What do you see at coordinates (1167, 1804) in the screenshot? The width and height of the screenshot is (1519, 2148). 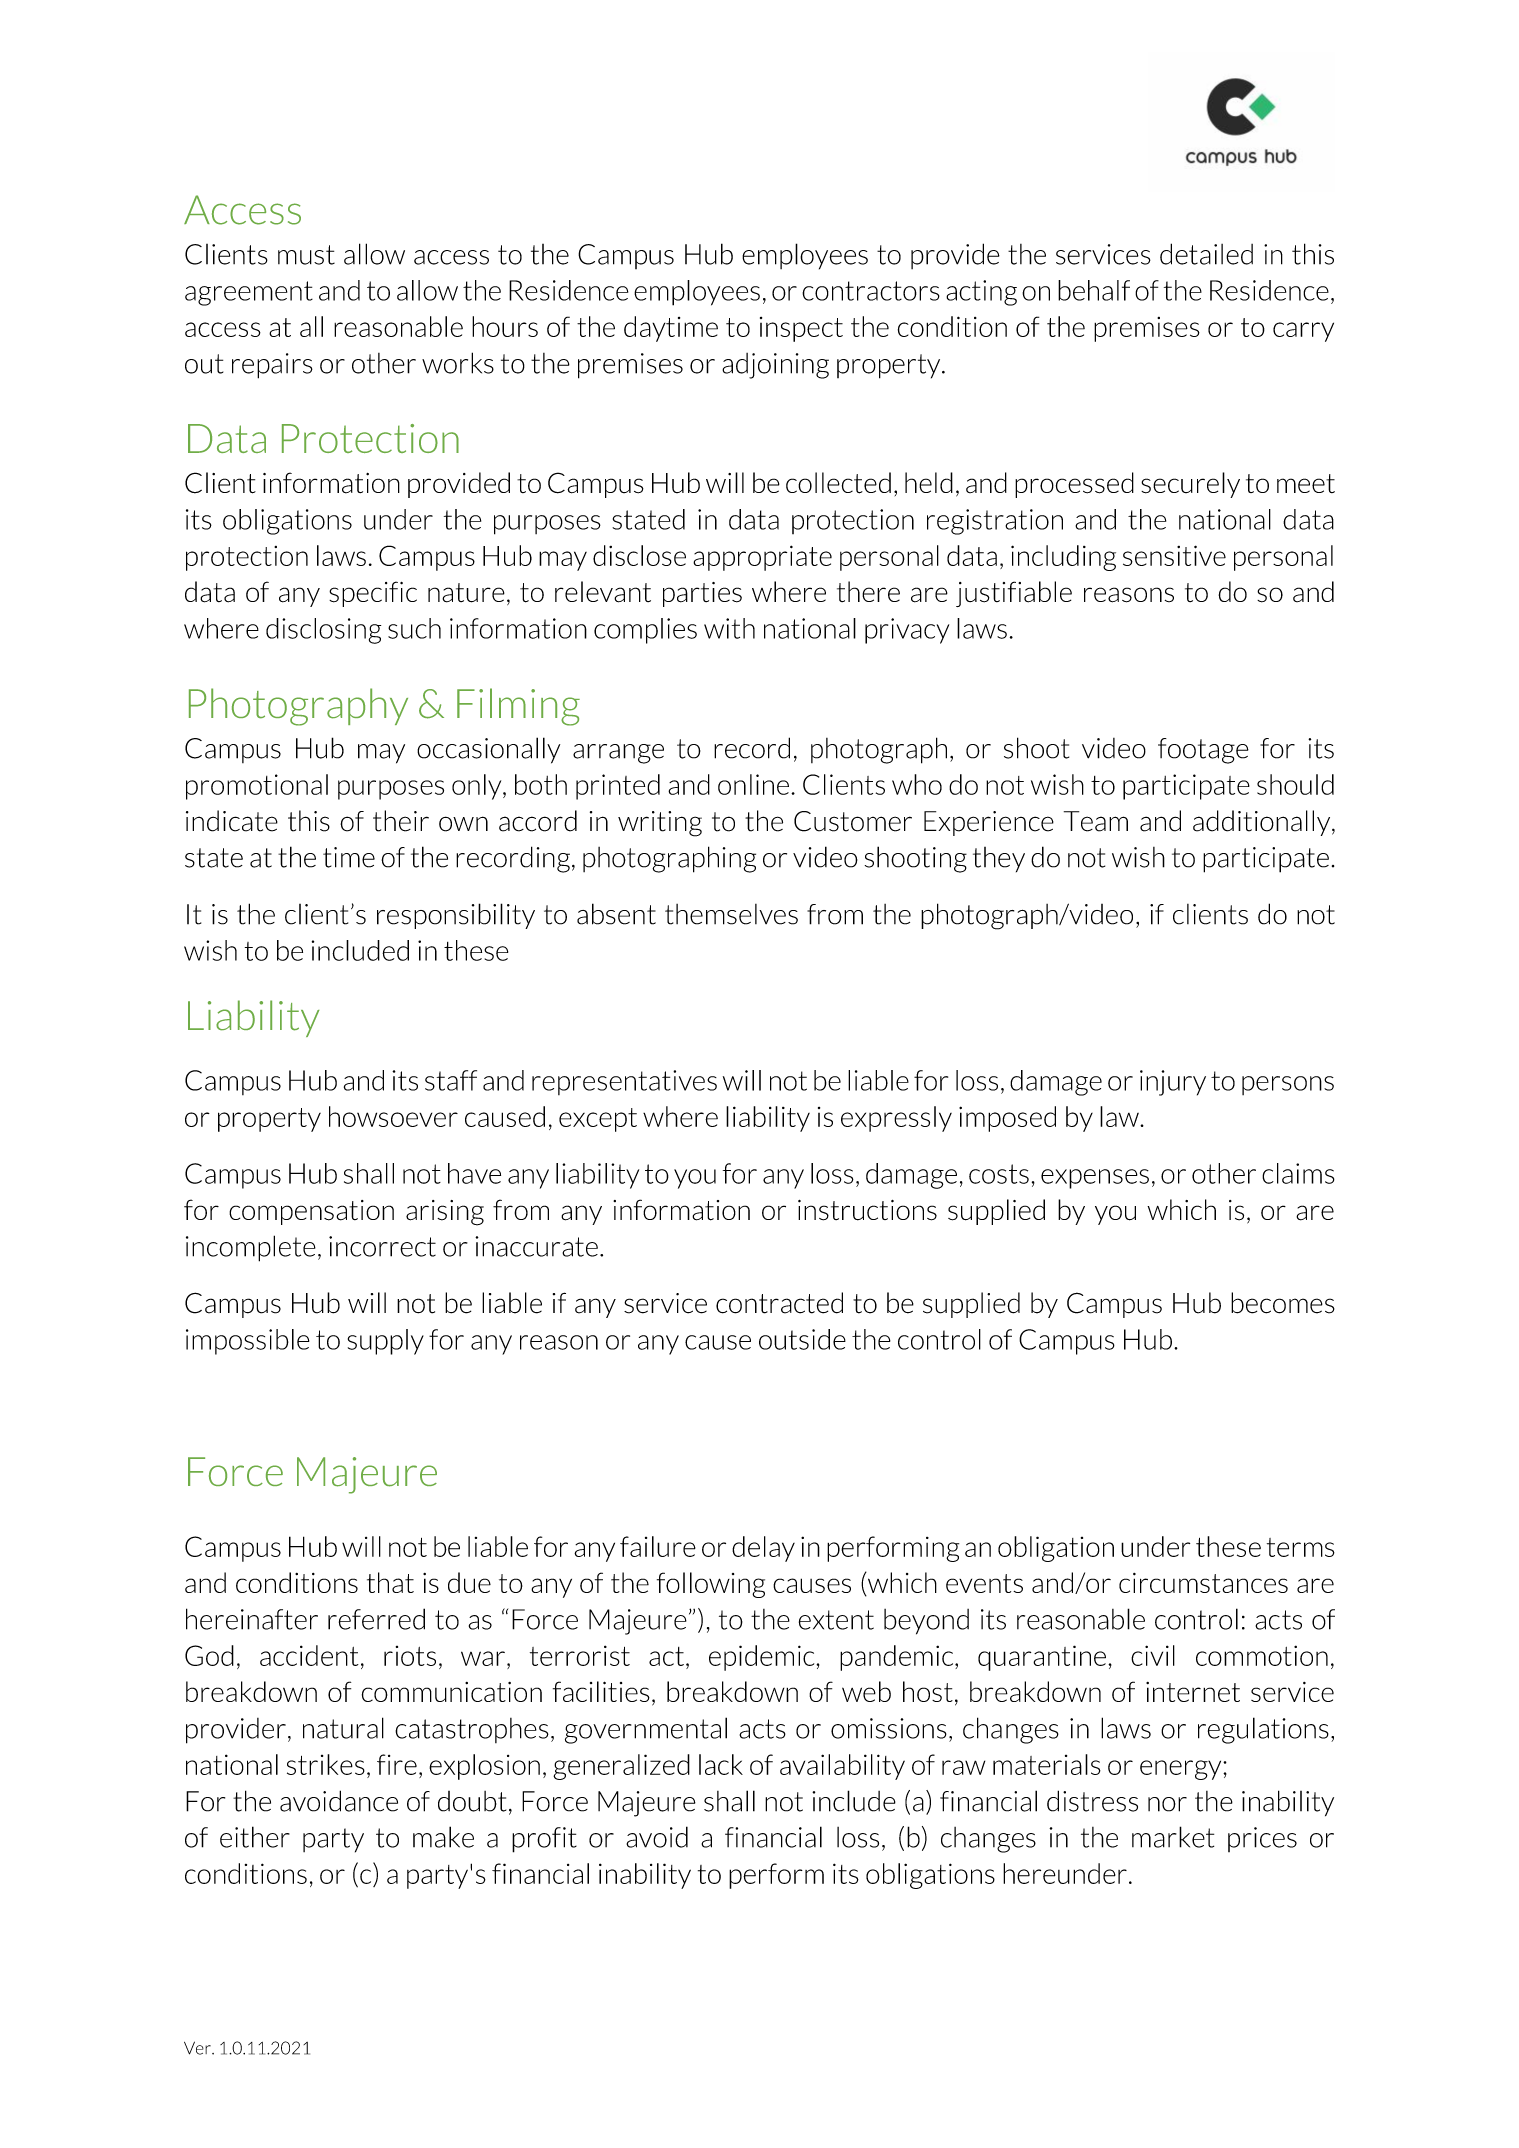 I see `nor` at bounding box center [1167, 1804].
